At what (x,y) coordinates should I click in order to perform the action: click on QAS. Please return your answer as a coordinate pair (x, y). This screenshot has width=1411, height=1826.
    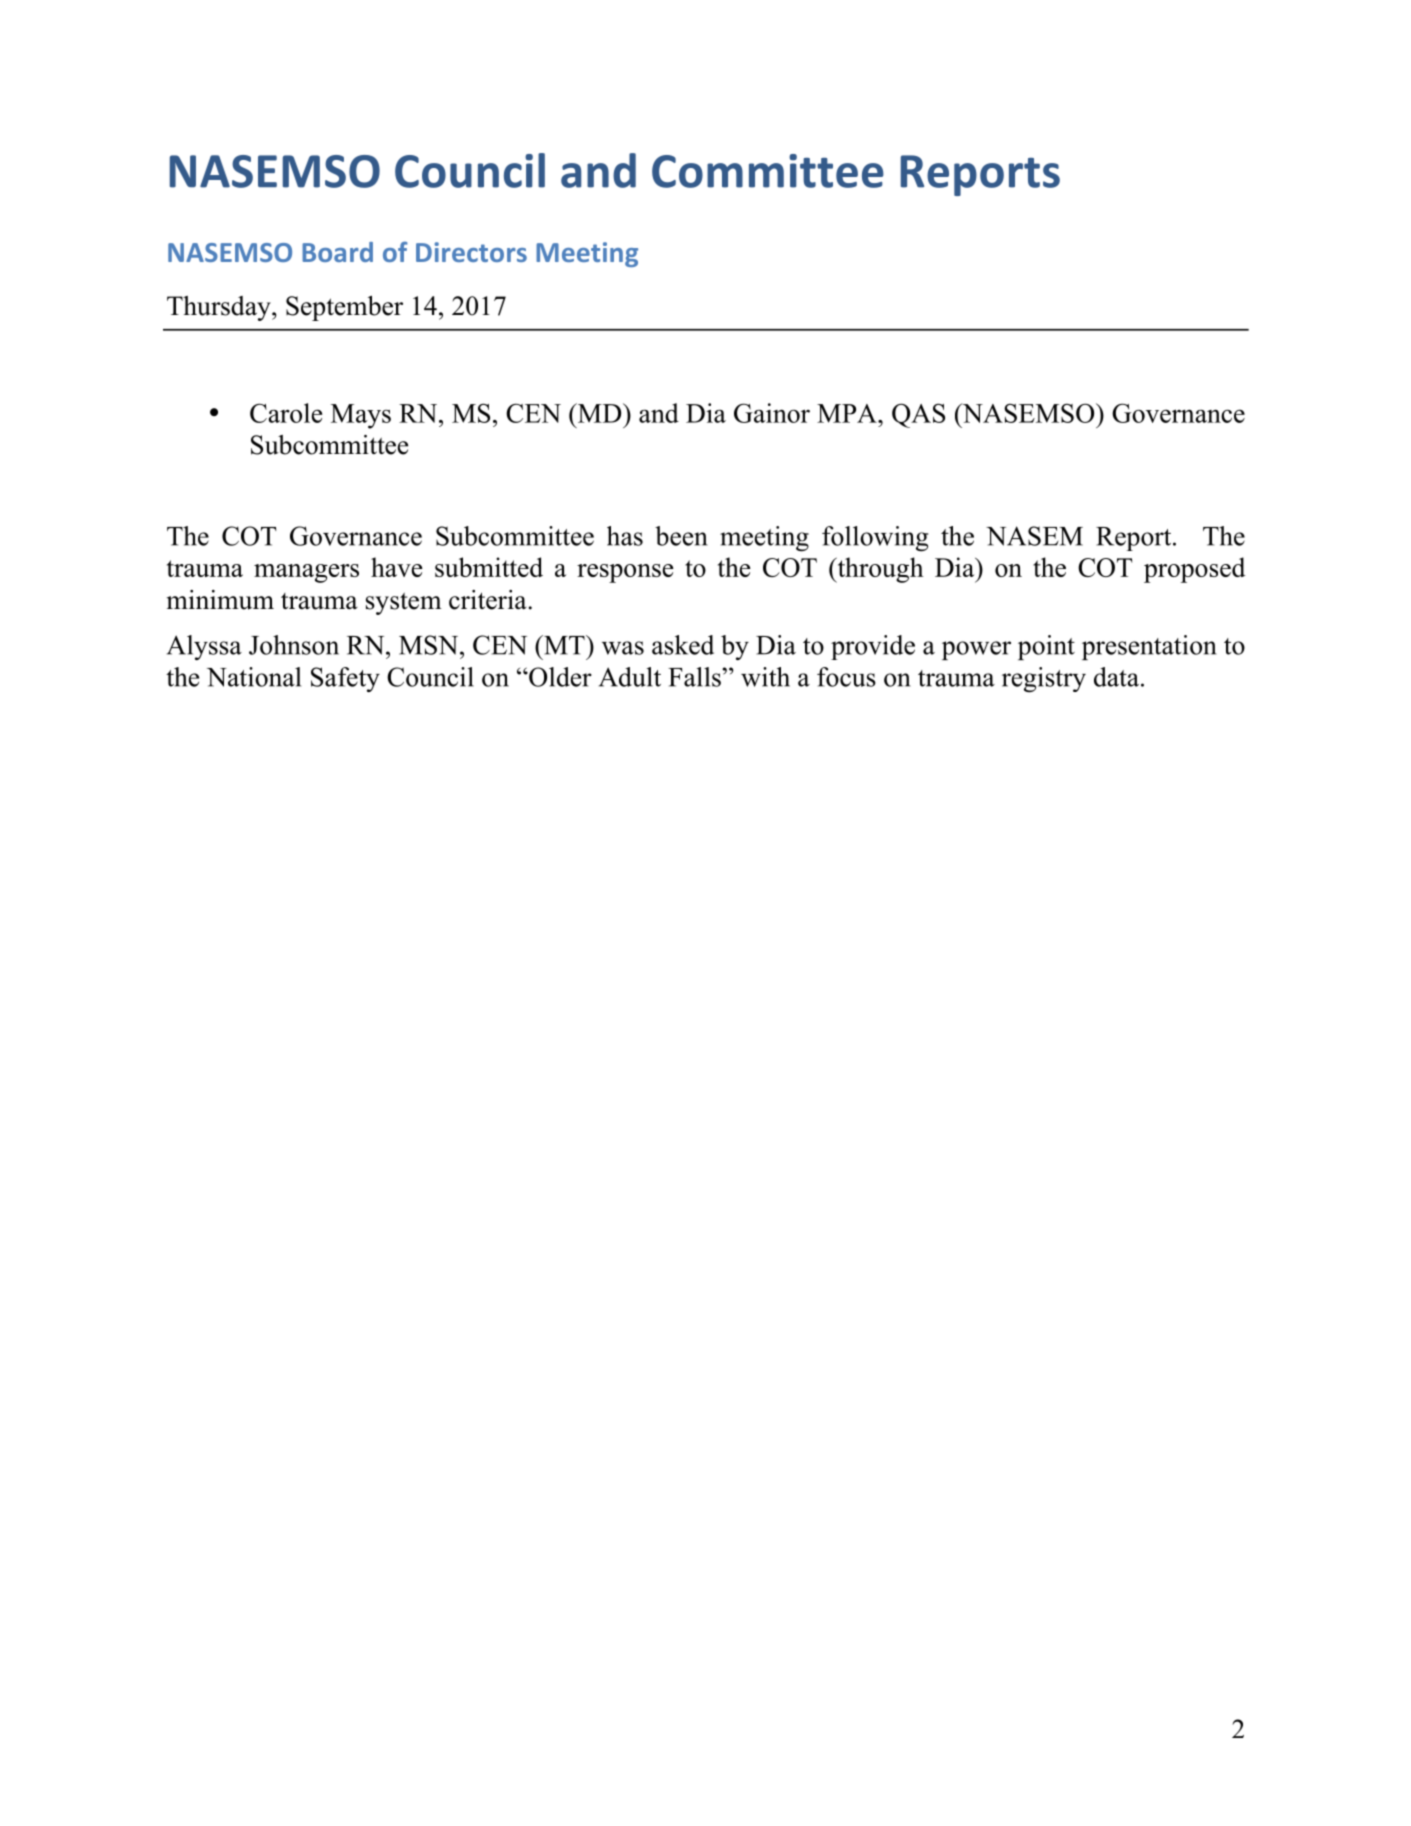
    Looking at the image, I should click on (918, 415).
